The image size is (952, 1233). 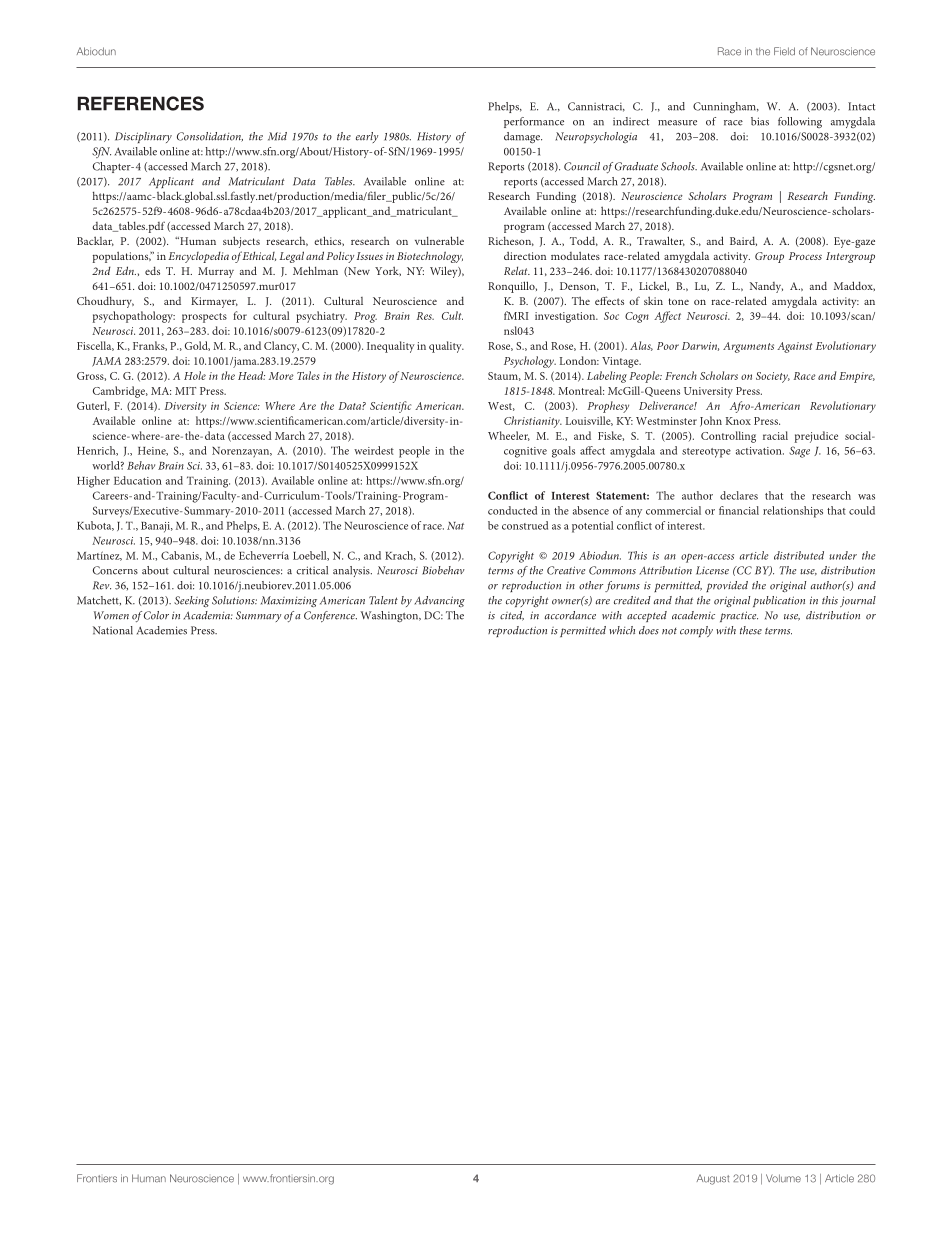 I want to click on performance, so click(x=534, y=122).
